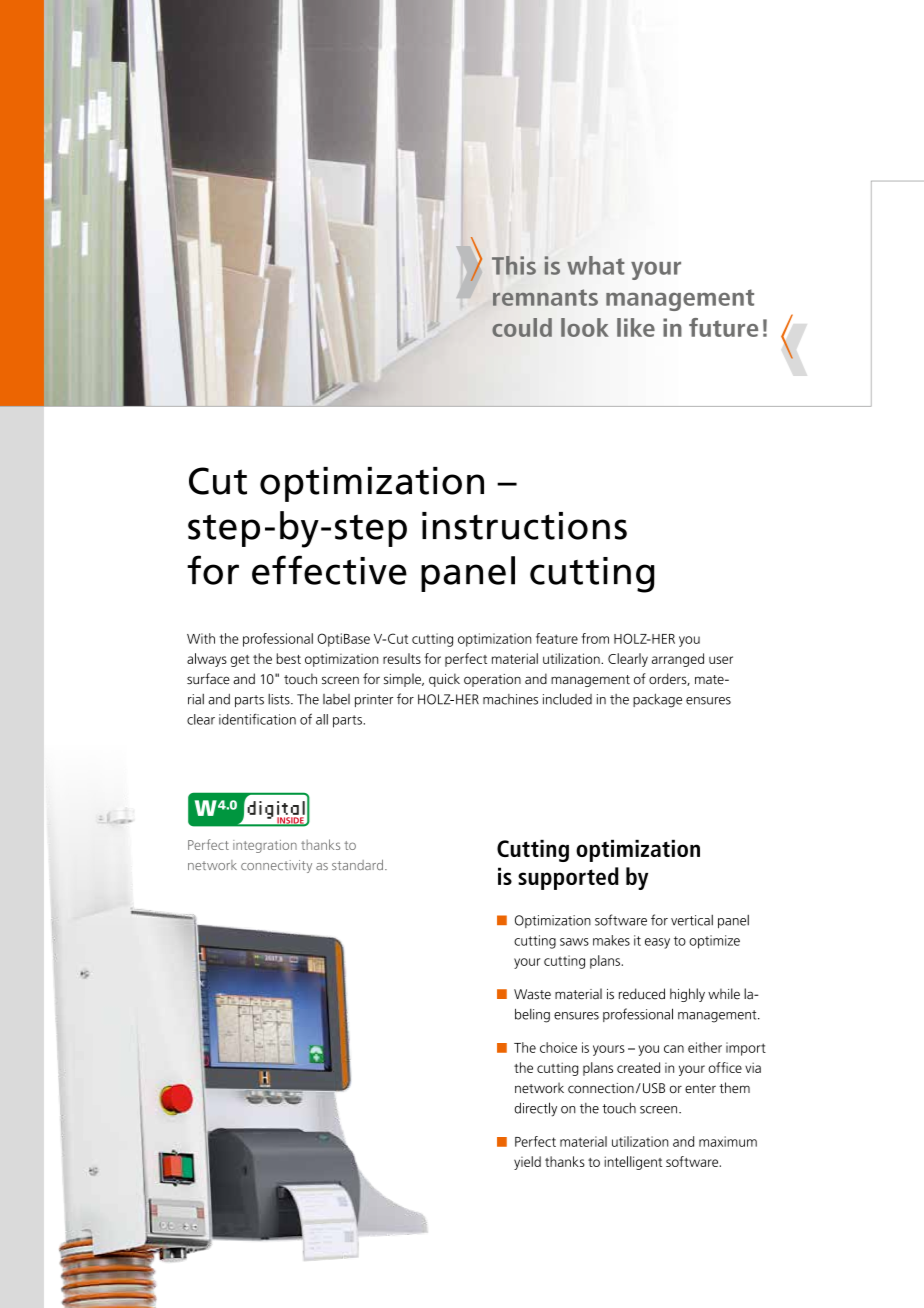 The image size is (924, 1308). What do you see at coordinates (728, 1141) in the screenshot?
I see `maximum` at bounding box center [728, 1141].
